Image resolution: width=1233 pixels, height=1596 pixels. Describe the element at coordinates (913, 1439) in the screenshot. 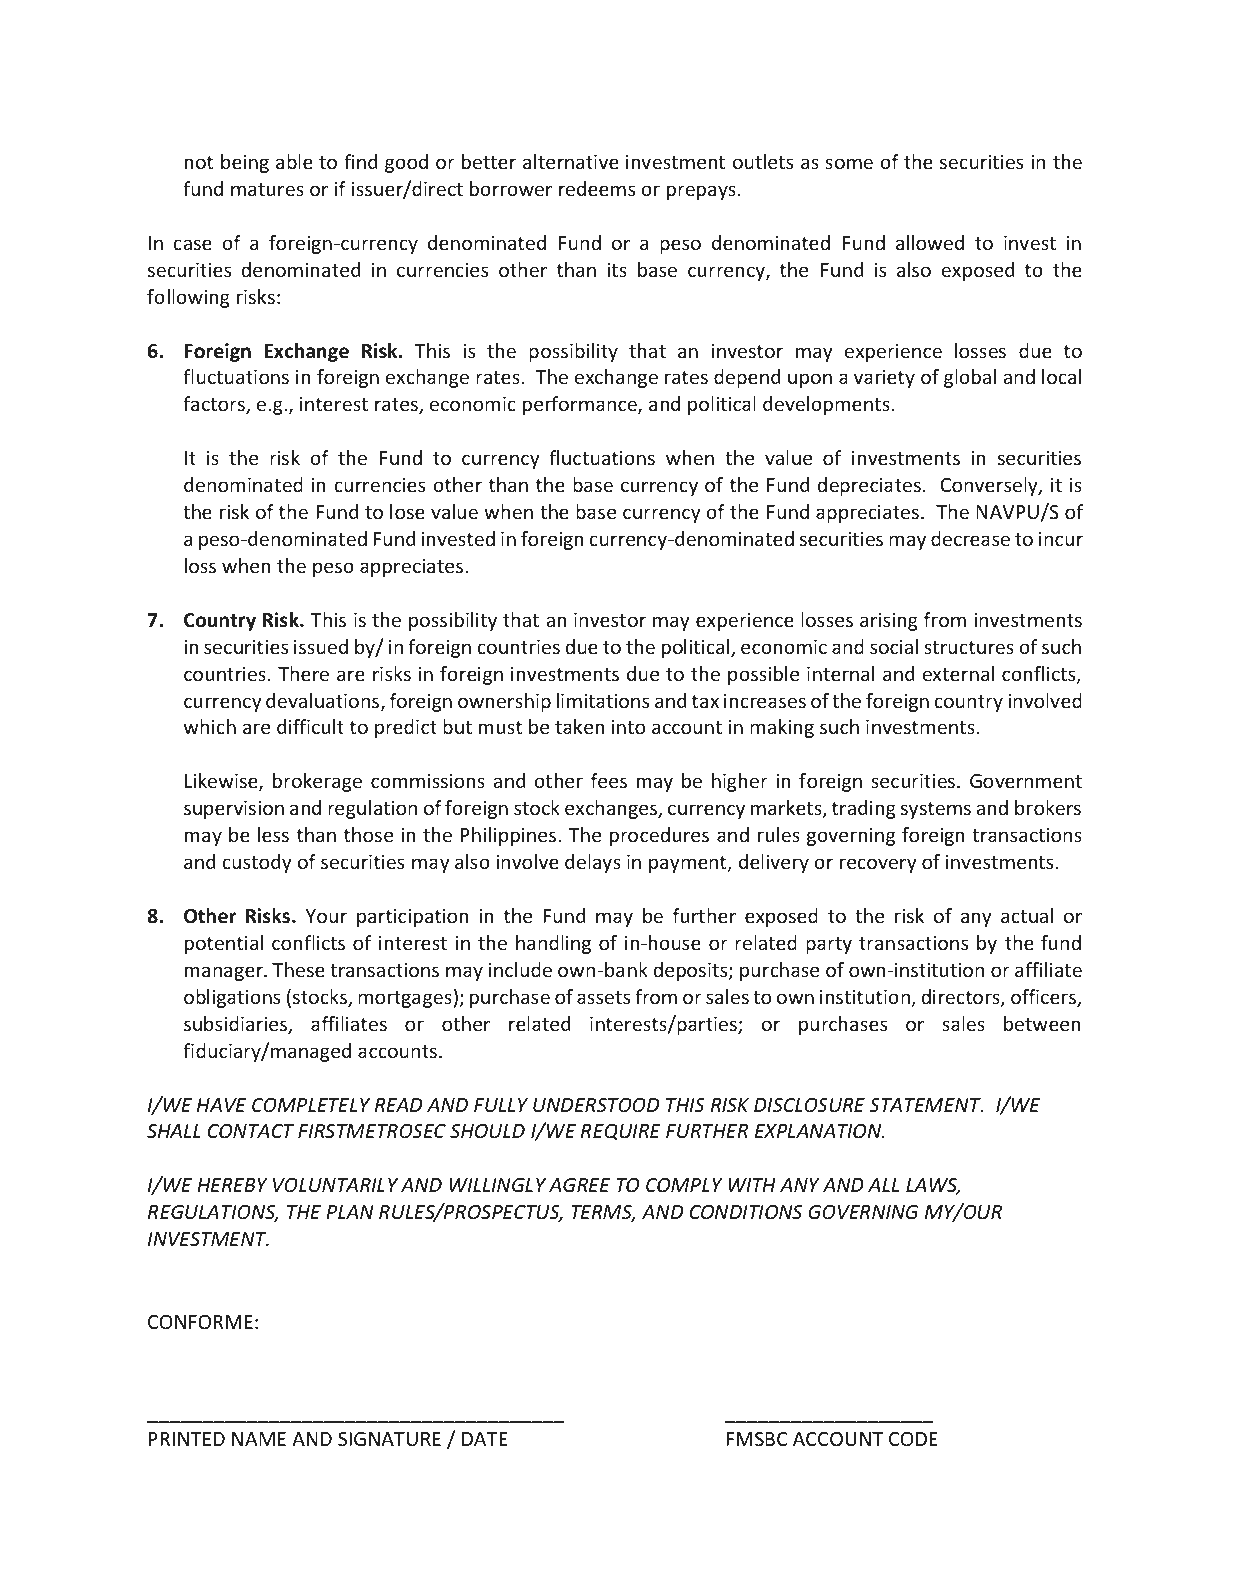

I see `CODE` at that location.
